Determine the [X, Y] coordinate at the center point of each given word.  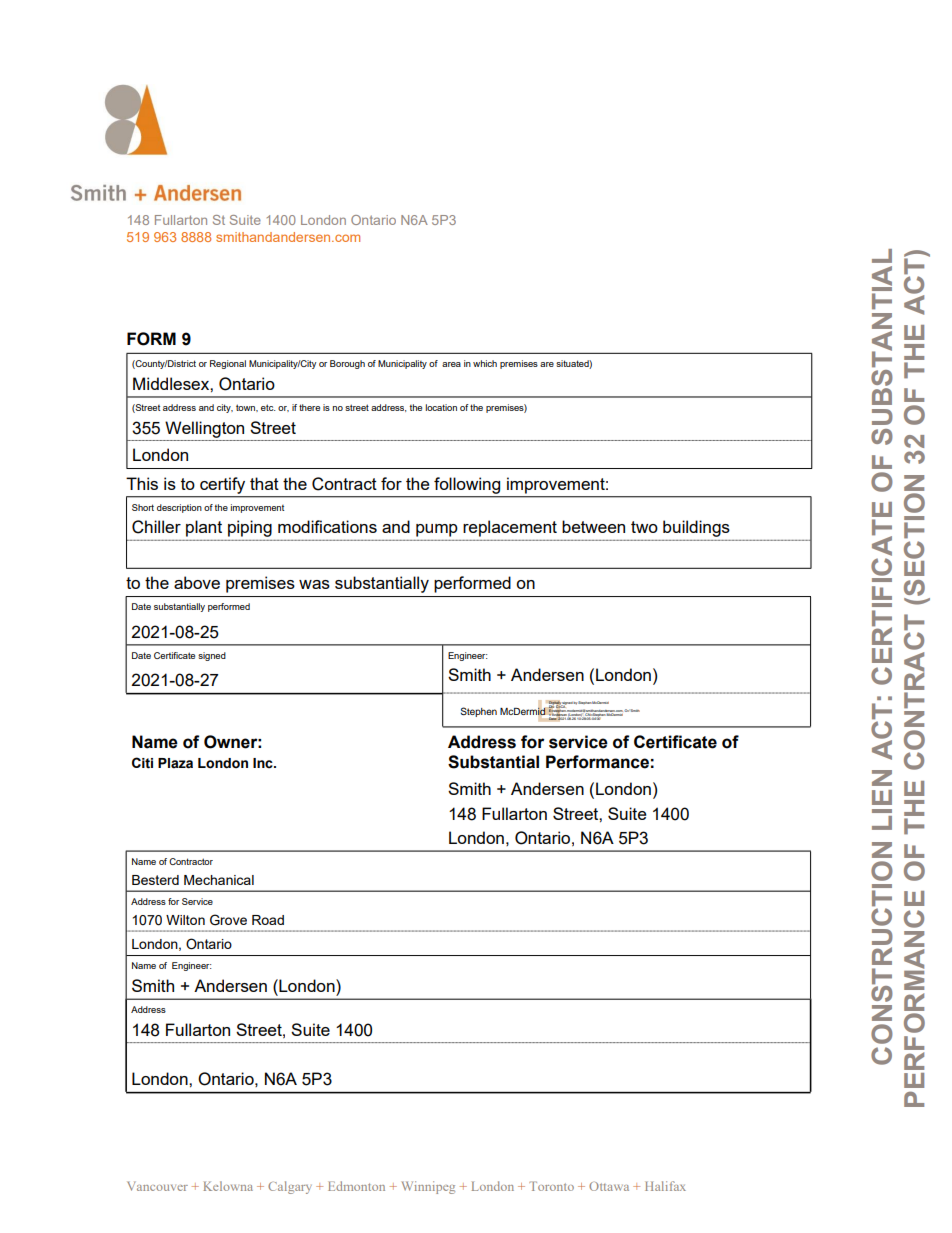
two [644, 527]
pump [436, 530]
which [485, 363]
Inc [264, 763]
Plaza [175, 763]
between [593, 526]
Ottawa [609, 1186]
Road [268, 920]
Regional [228, 364]
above [197, 582]
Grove [228, 920]
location [441, 407]
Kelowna [228, 1186]
